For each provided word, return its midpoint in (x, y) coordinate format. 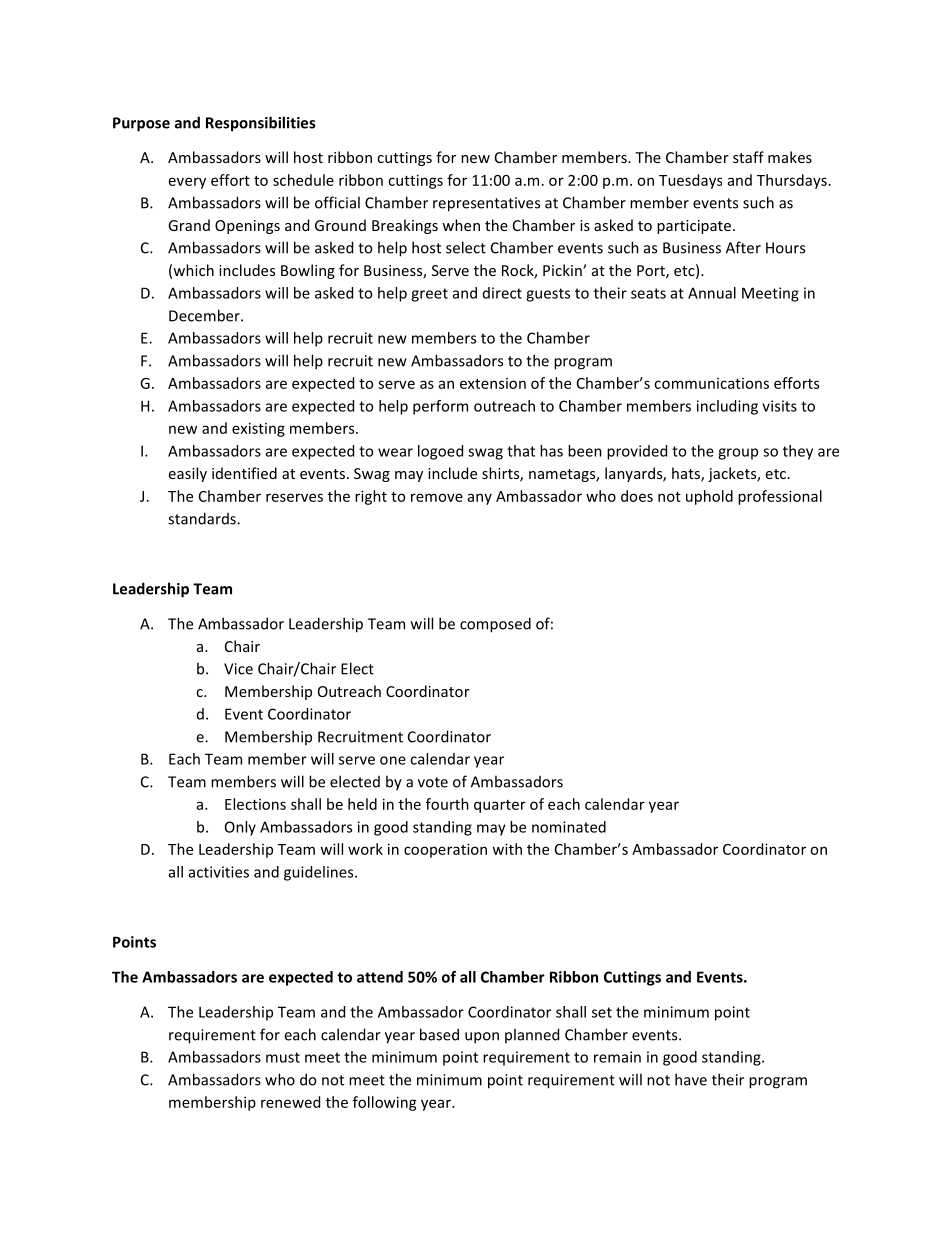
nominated (569, 827)
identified (244, 473)
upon (482, 1038)
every (187, 183)
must (283, 1057)
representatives (486, 204)
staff (748, 157)
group (738, 454)
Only (240, 828)
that (521, 451)
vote (433, 782)
